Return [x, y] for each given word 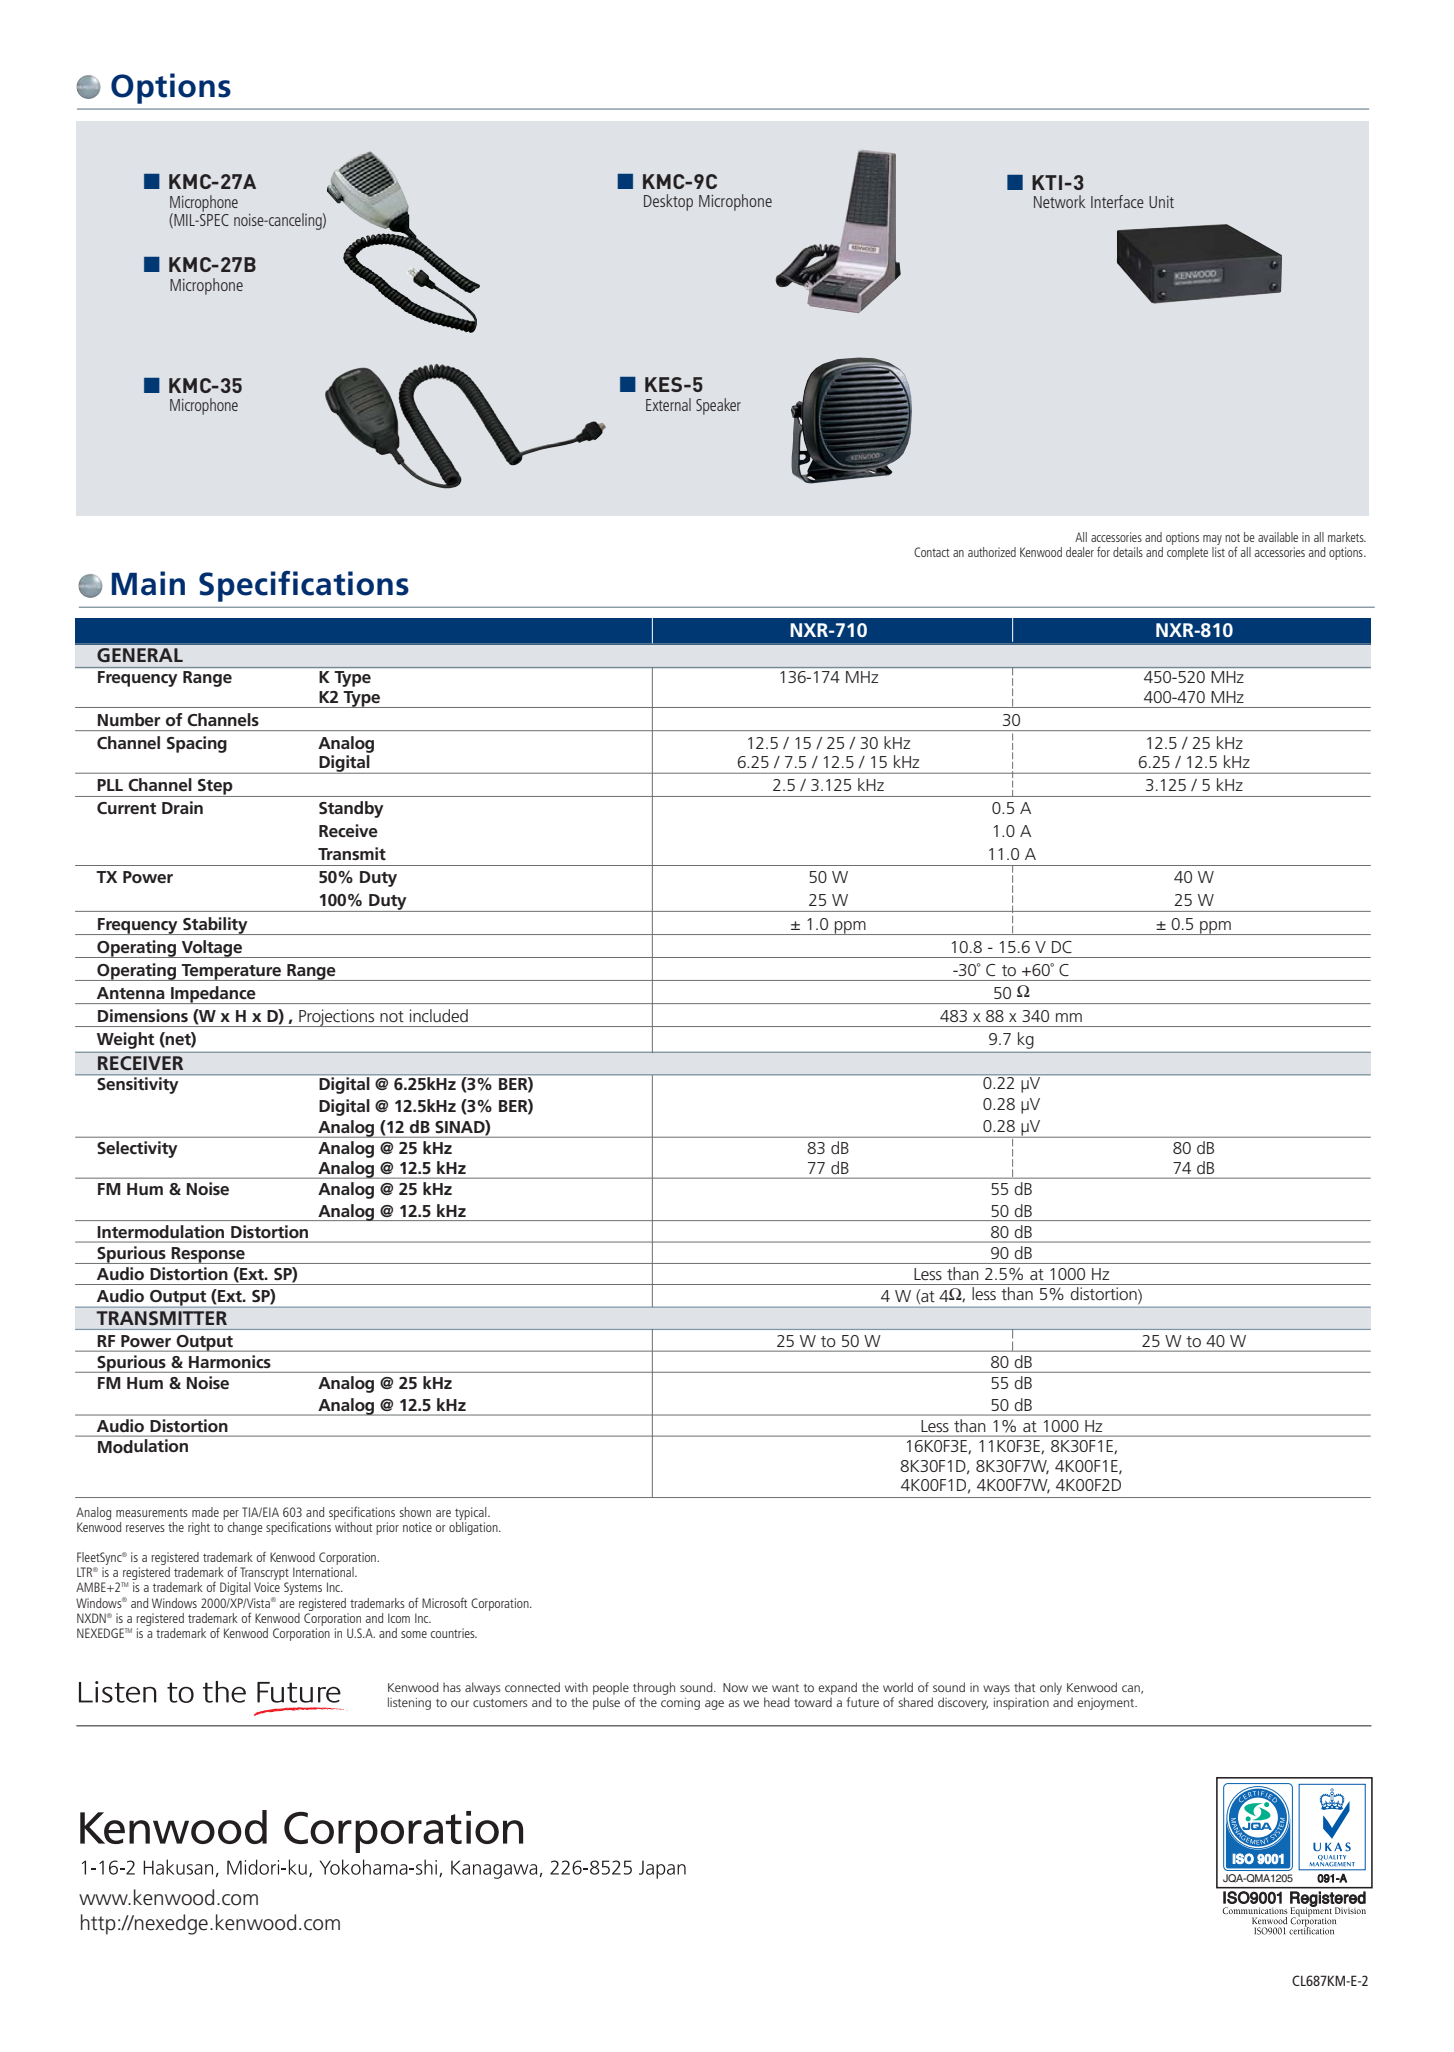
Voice [267, 1587]
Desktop [668, 202]
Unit [1161, 202]
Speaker [718, 406]
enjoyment [1107, 1704]
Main [148, 583]
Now [735, 1687]
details [1128, 552]
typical [472, 1513]
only [1051, 1688]
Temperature [231, 972]
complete [1187, 552]
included [439, 1015]
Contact [932, 552]
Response [208, 1255]
